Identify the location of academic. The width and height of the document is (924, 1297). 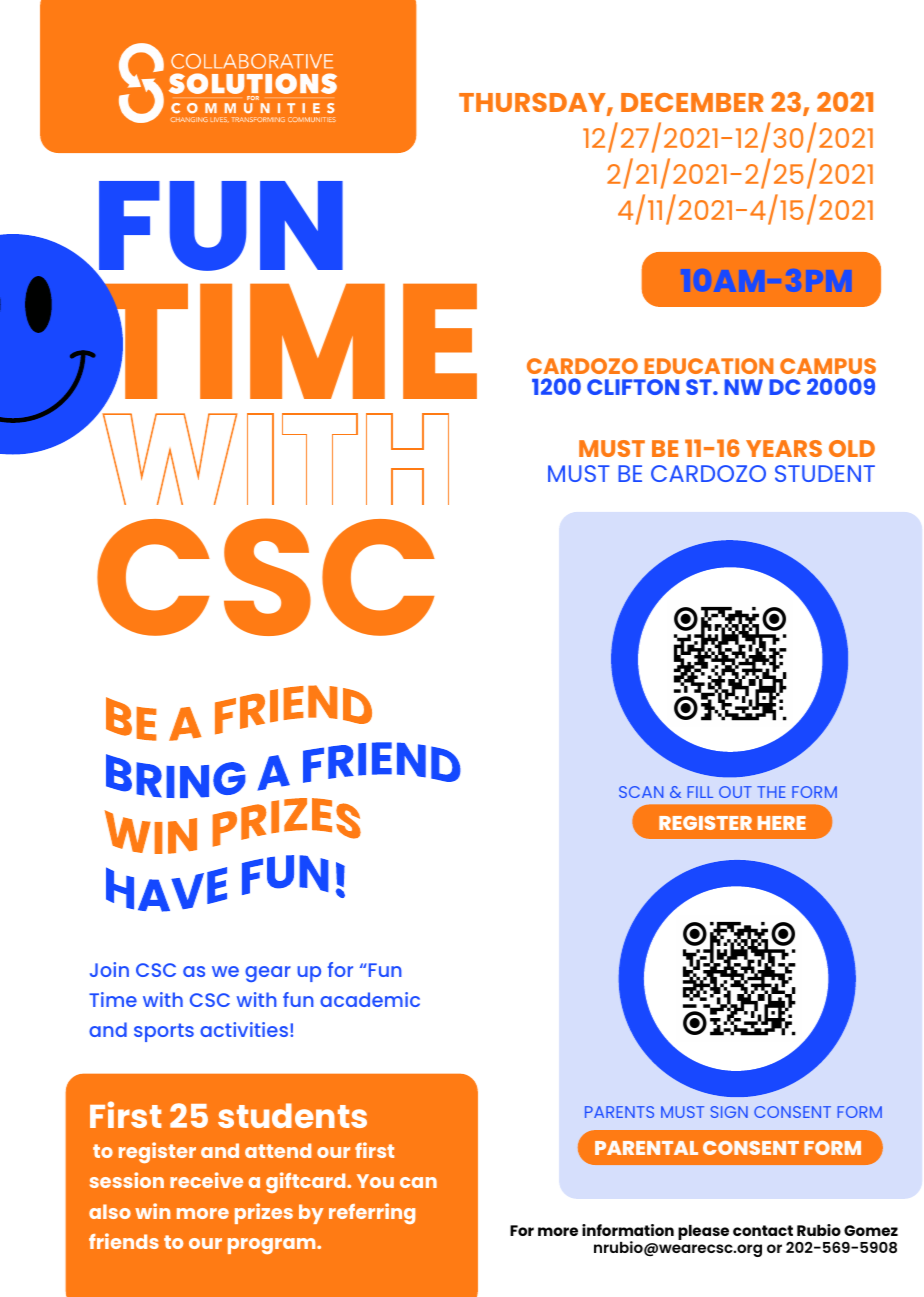
(370, 999).
